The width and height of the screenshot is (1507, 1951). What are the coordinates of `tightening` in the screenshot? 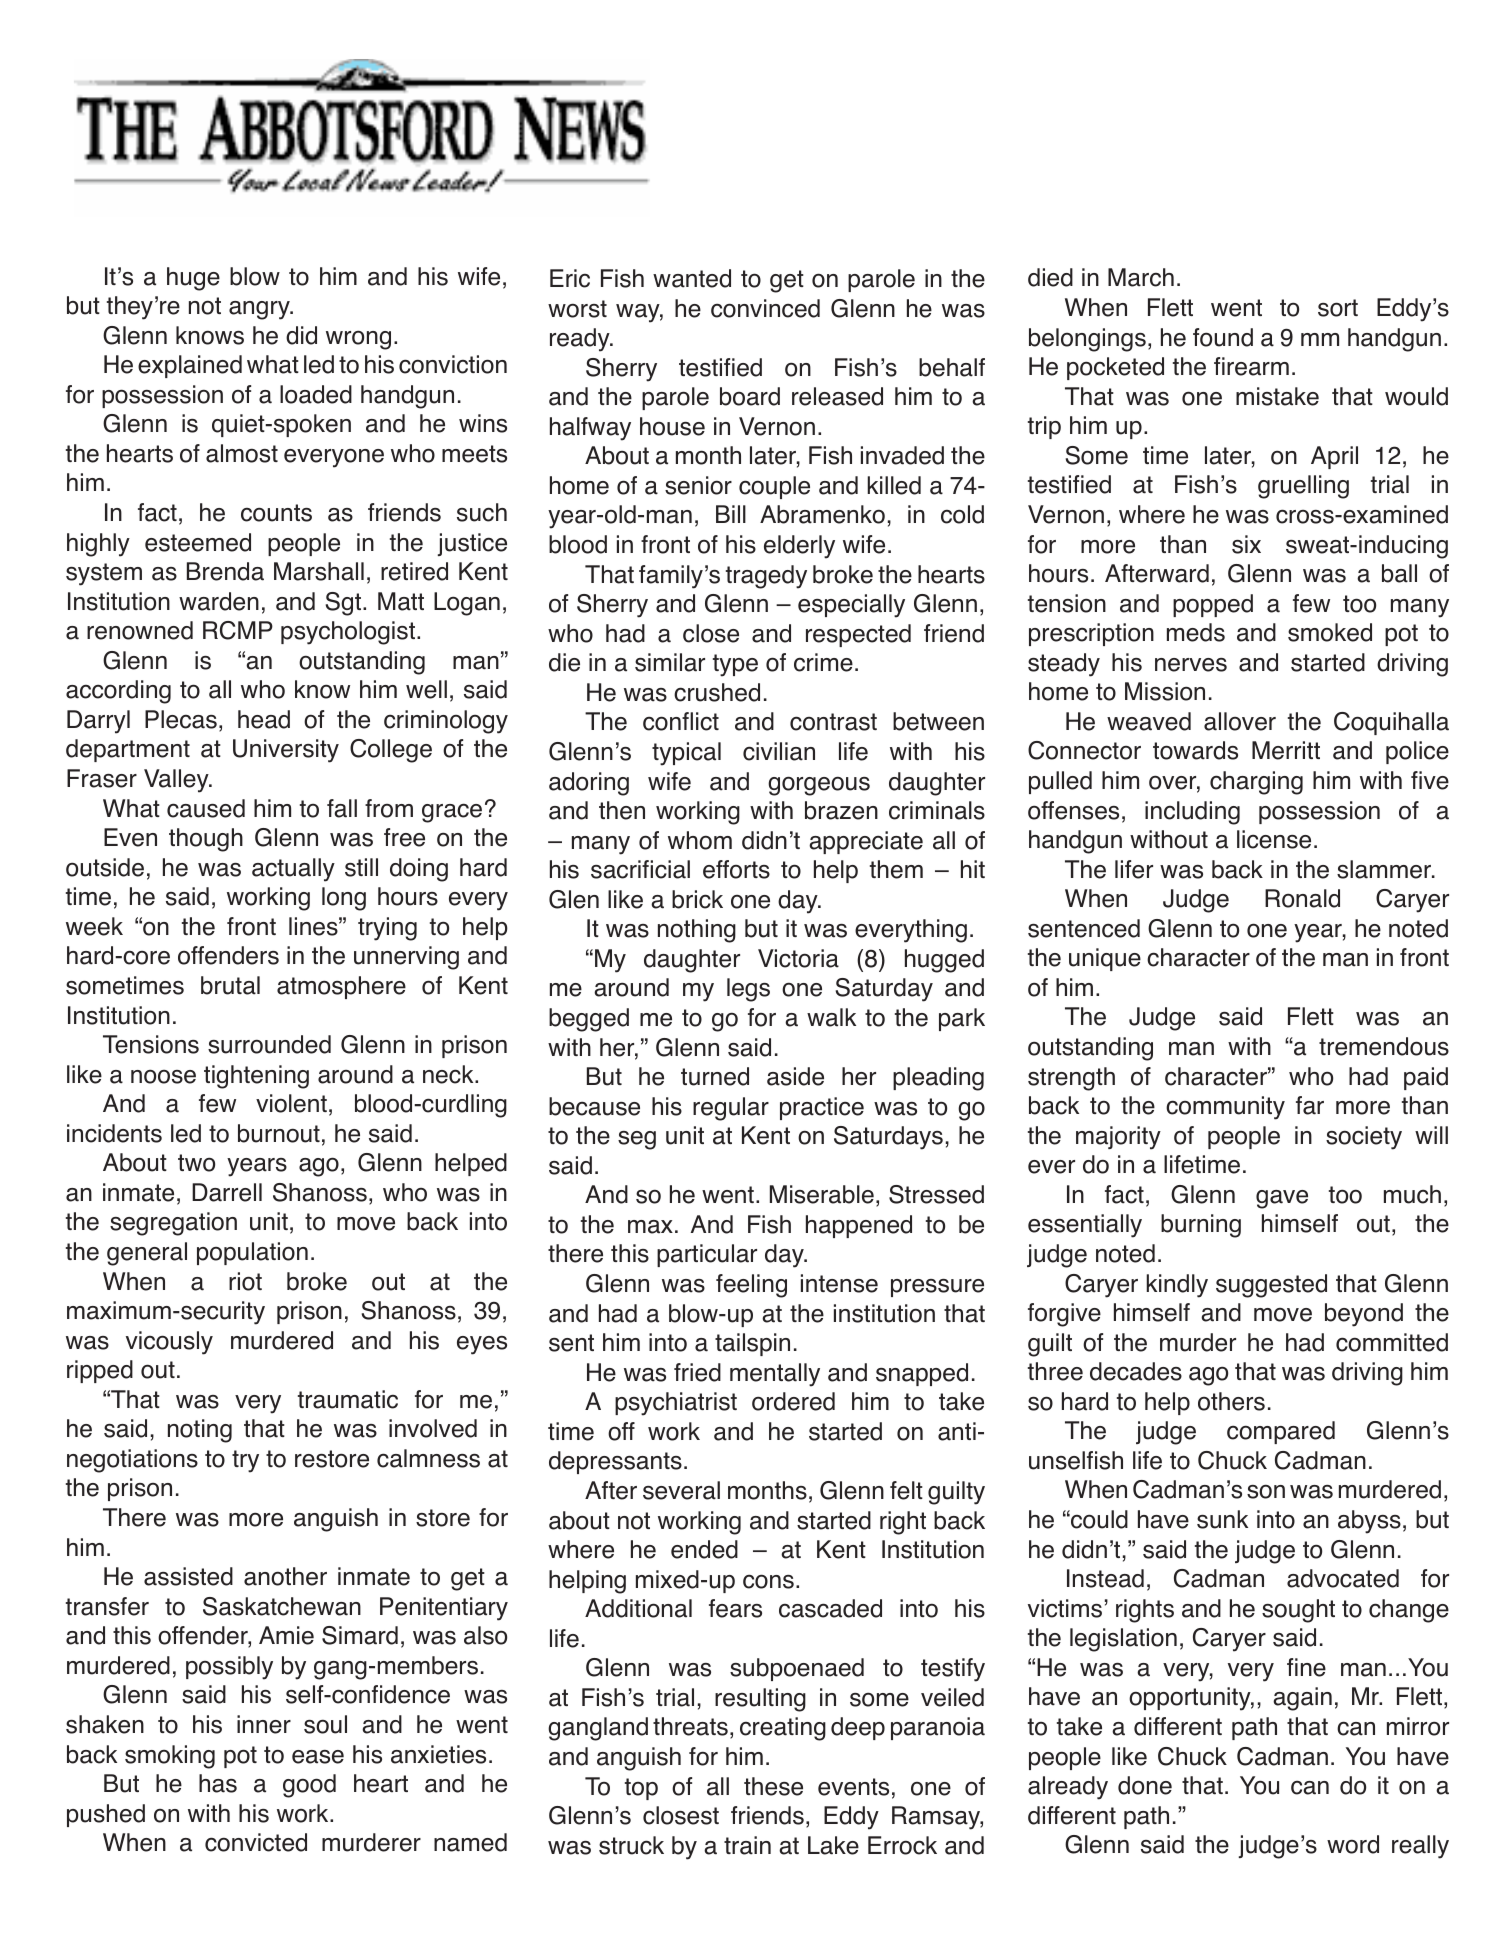 It's located at (256, 1077).
